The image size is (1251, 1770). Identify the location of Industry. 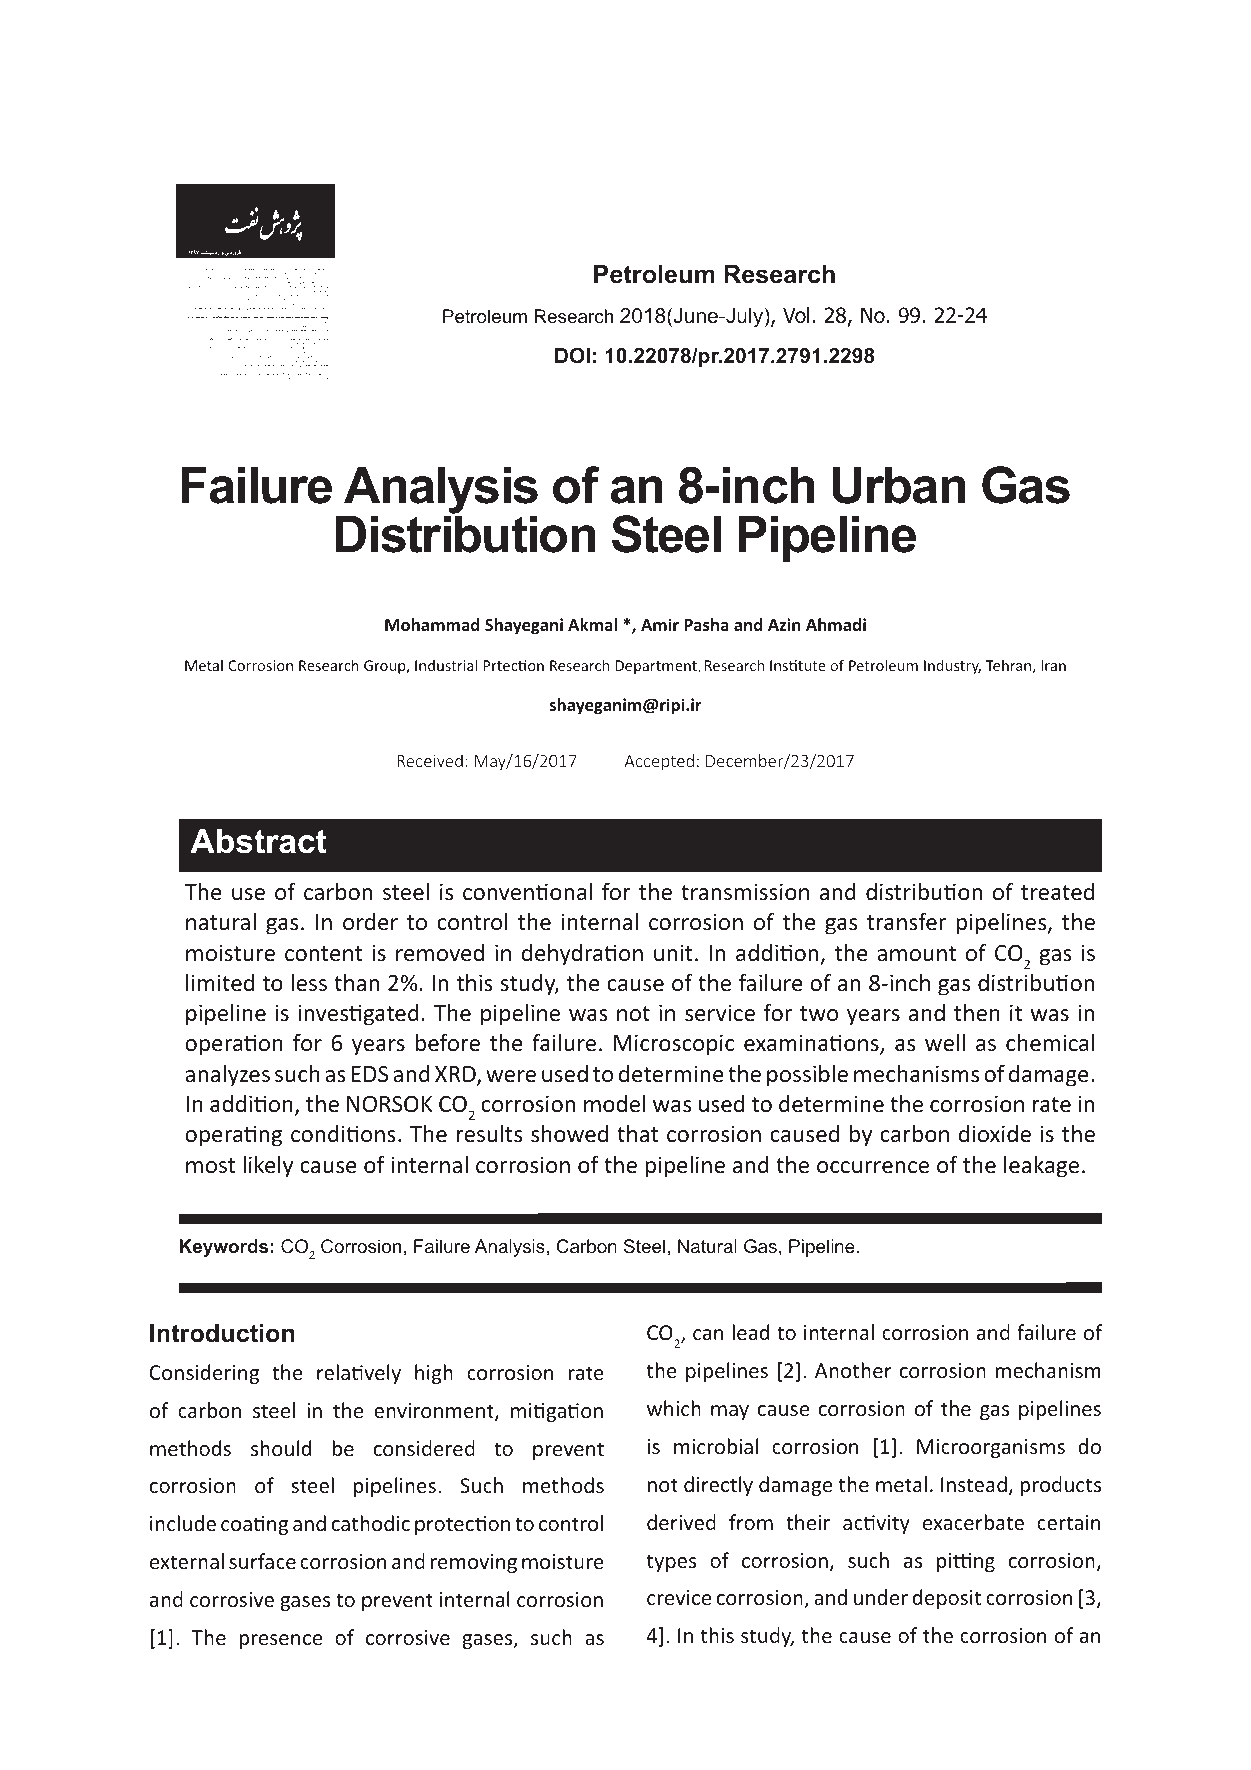
(952, 666).
